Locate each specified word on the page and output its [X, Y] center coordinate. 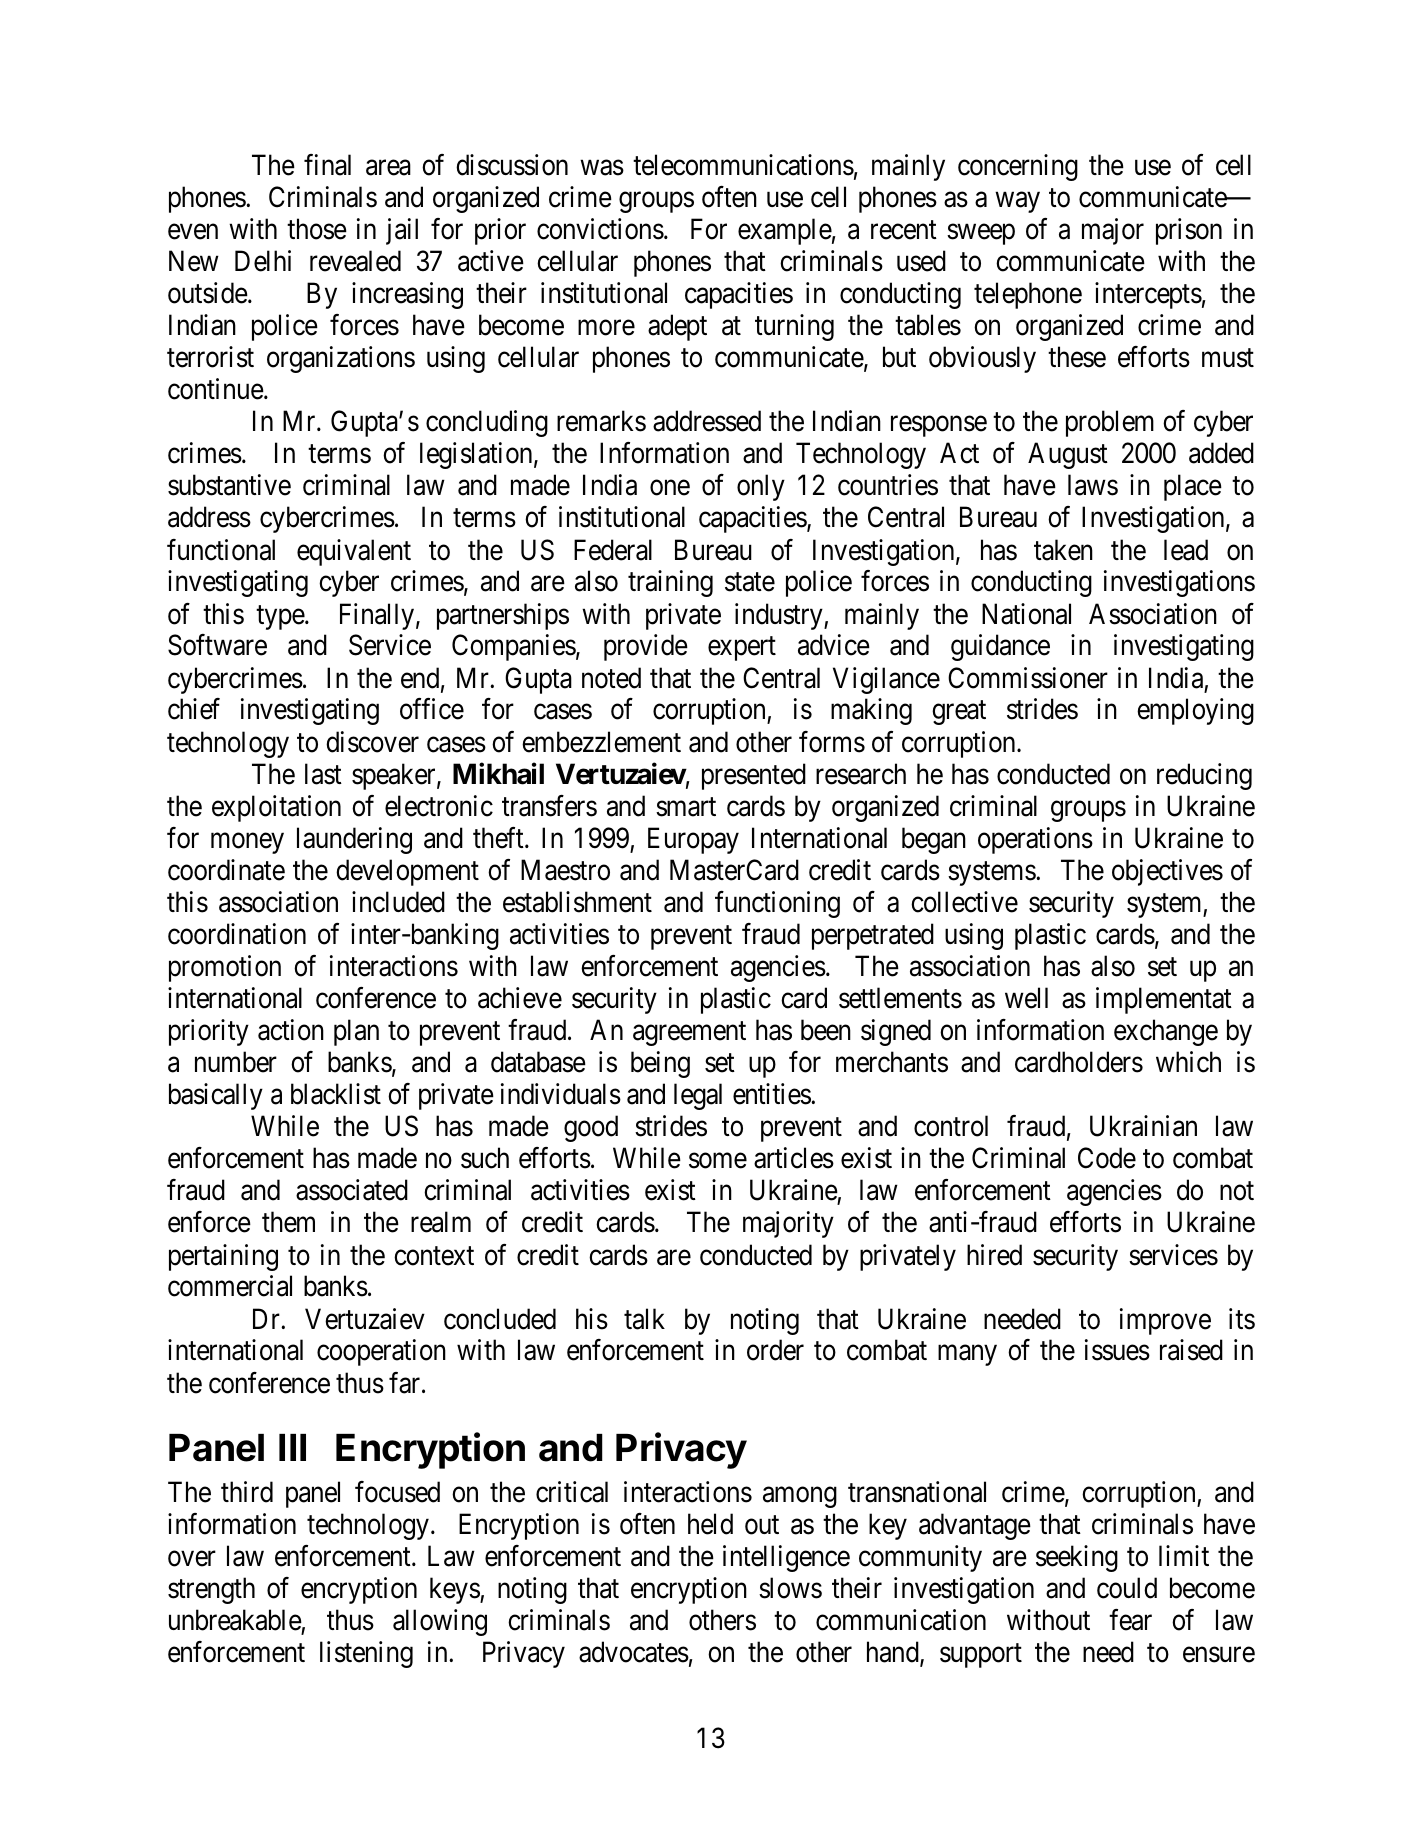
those [317, 229]
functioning [777, 904]
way [1017, 202]
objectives [1167, 872]
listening [366, 1654]
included [398, 902]
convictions [600, 229]
